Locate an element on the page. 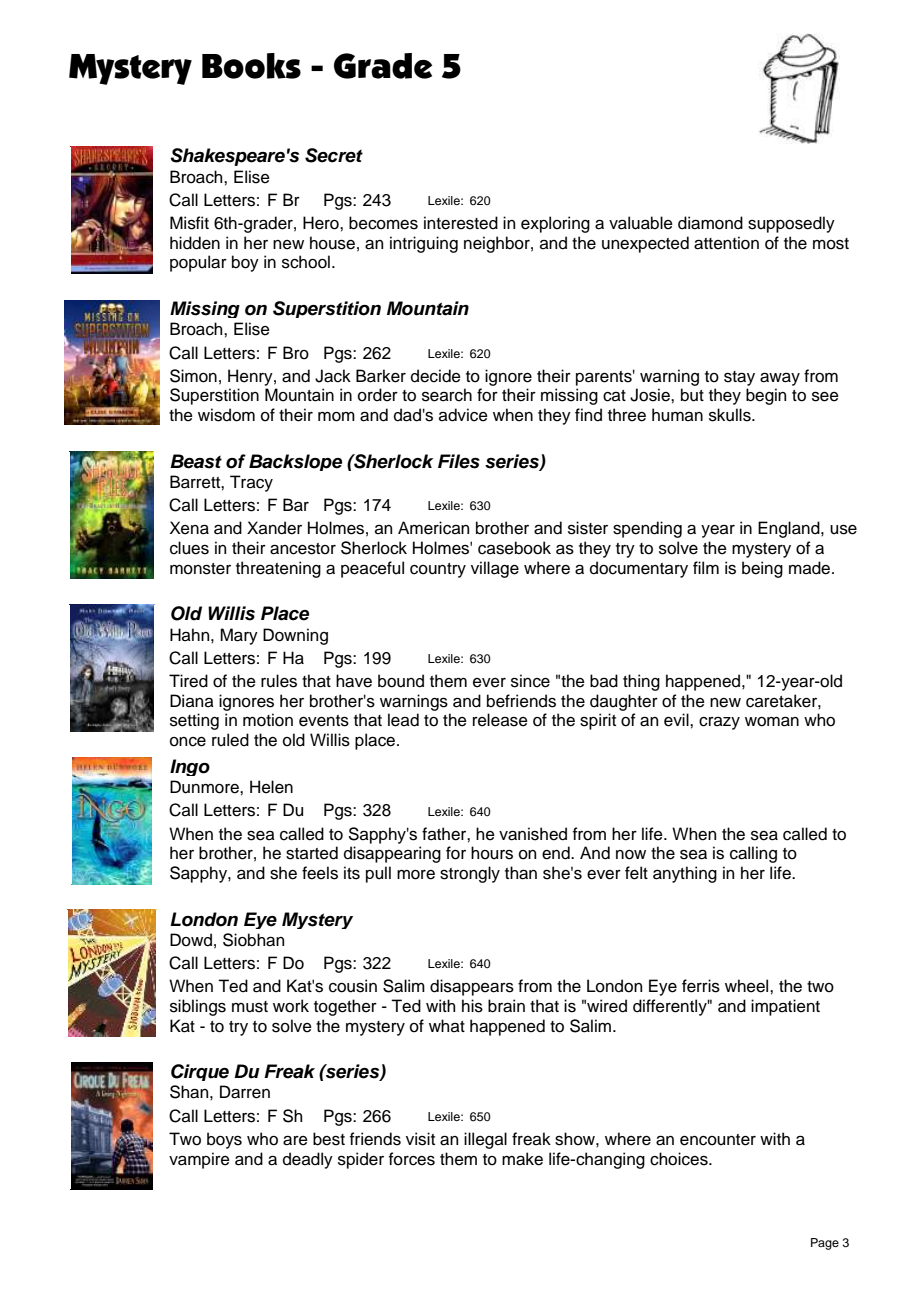  since is located at coordinates (530, 681).
